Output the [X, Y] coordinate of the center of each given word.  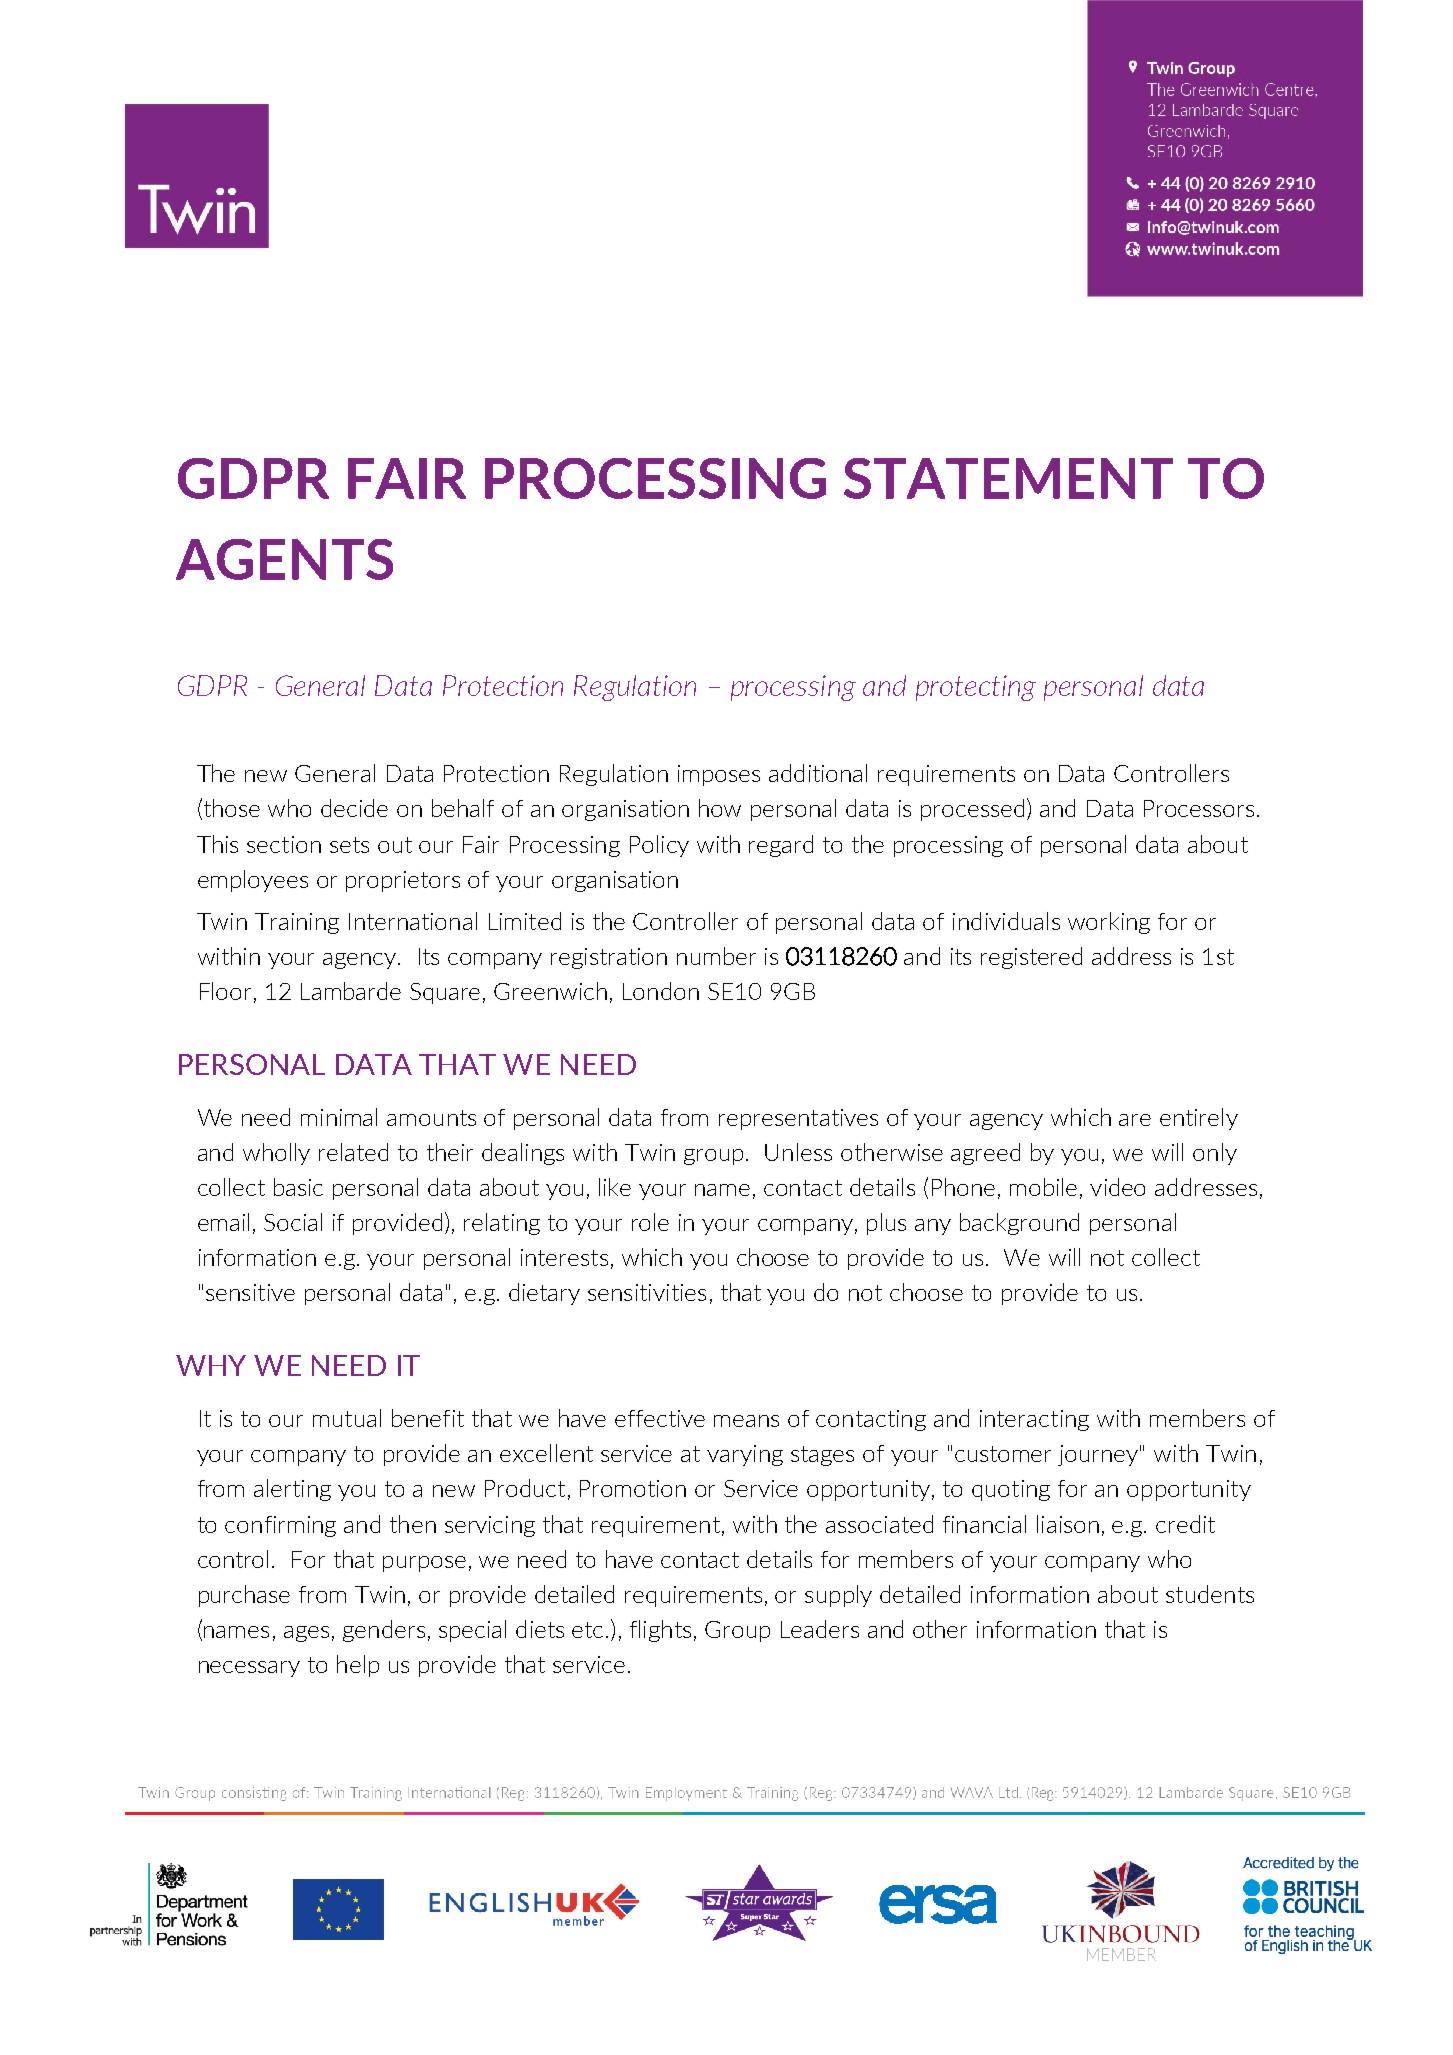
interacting [1034, 1420]
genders [384, 1631]
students [1210, 1594]
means [746, 1421]
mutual [347, 1418]
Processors [1199, 808]
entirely [1199, 1119]
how [720, 808]
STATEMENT [1008, 478]
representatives [798, 1119]
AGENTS [284, 559]
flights [660, 1631]
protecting [976, 688]
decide [354, 808]
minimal [339, 1117]
